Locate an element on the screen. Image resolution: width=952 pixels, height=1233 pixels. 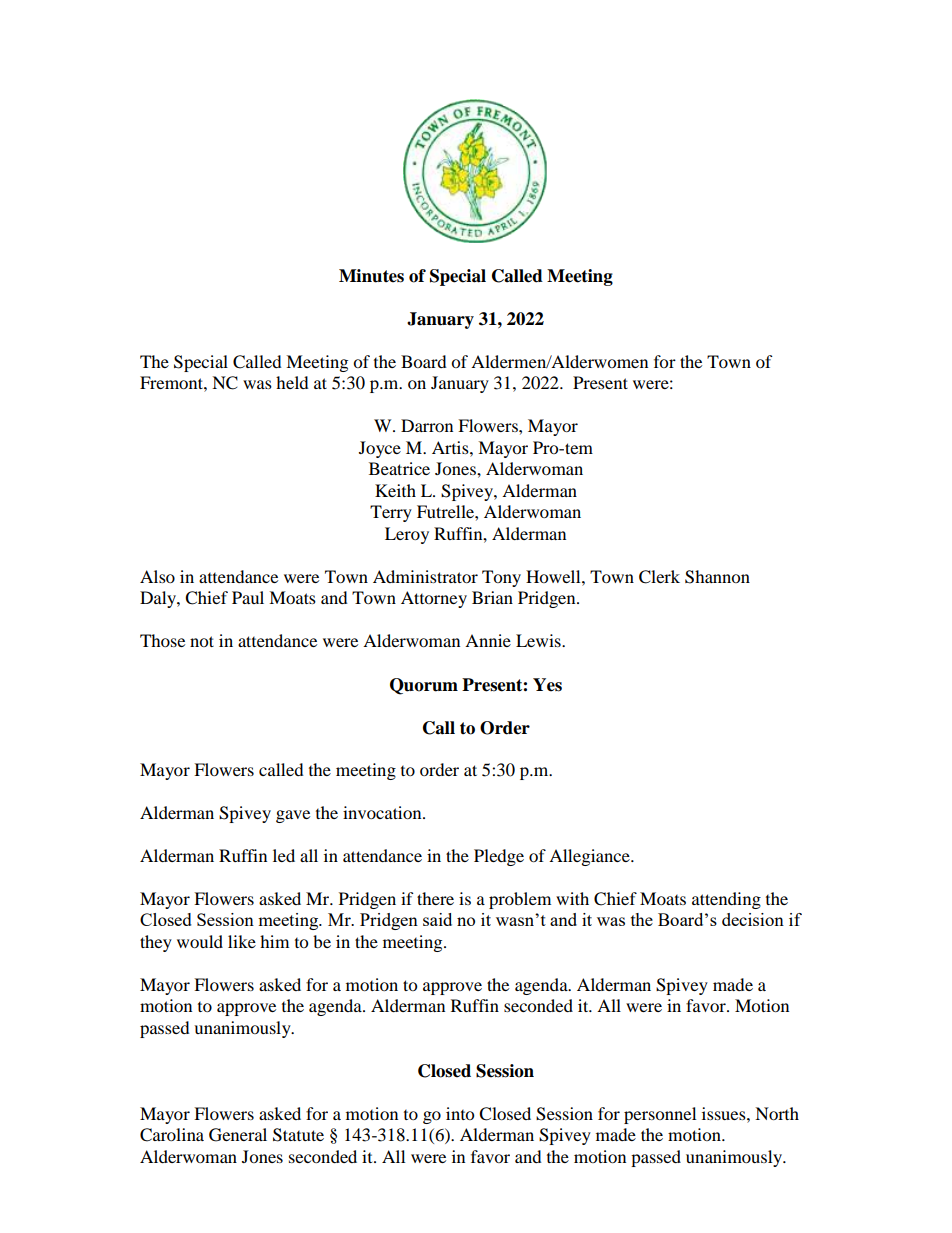
held is located at coordinates (292, 382).
